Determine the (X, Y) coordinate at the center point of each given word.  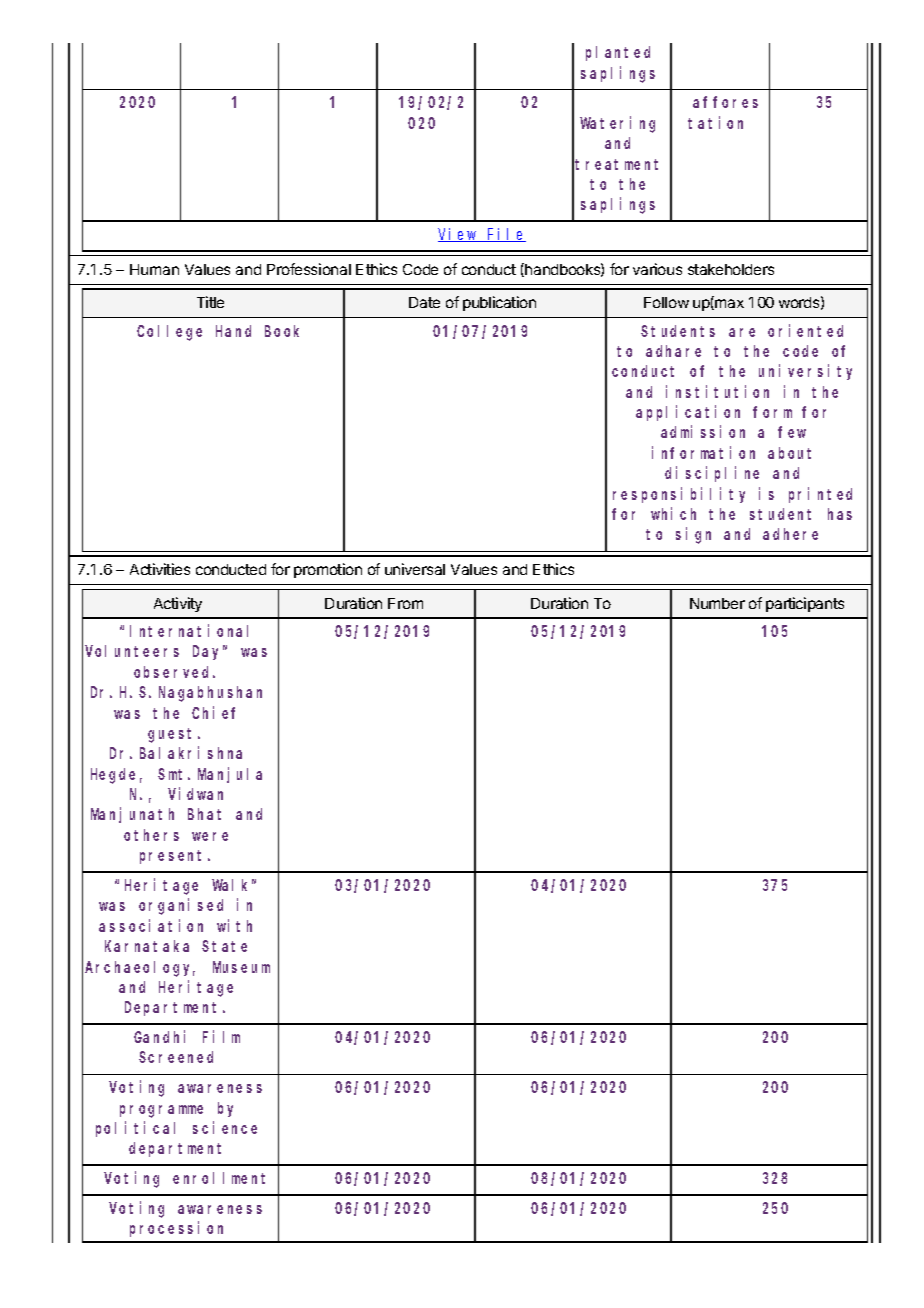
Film (221, 1036)
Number (717, 603)
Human (154, 269)
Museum (241, 967)
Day (209, 653)
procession (176, 1229)
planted (618, 53)
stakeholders (731, 269)
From (405, 603)
